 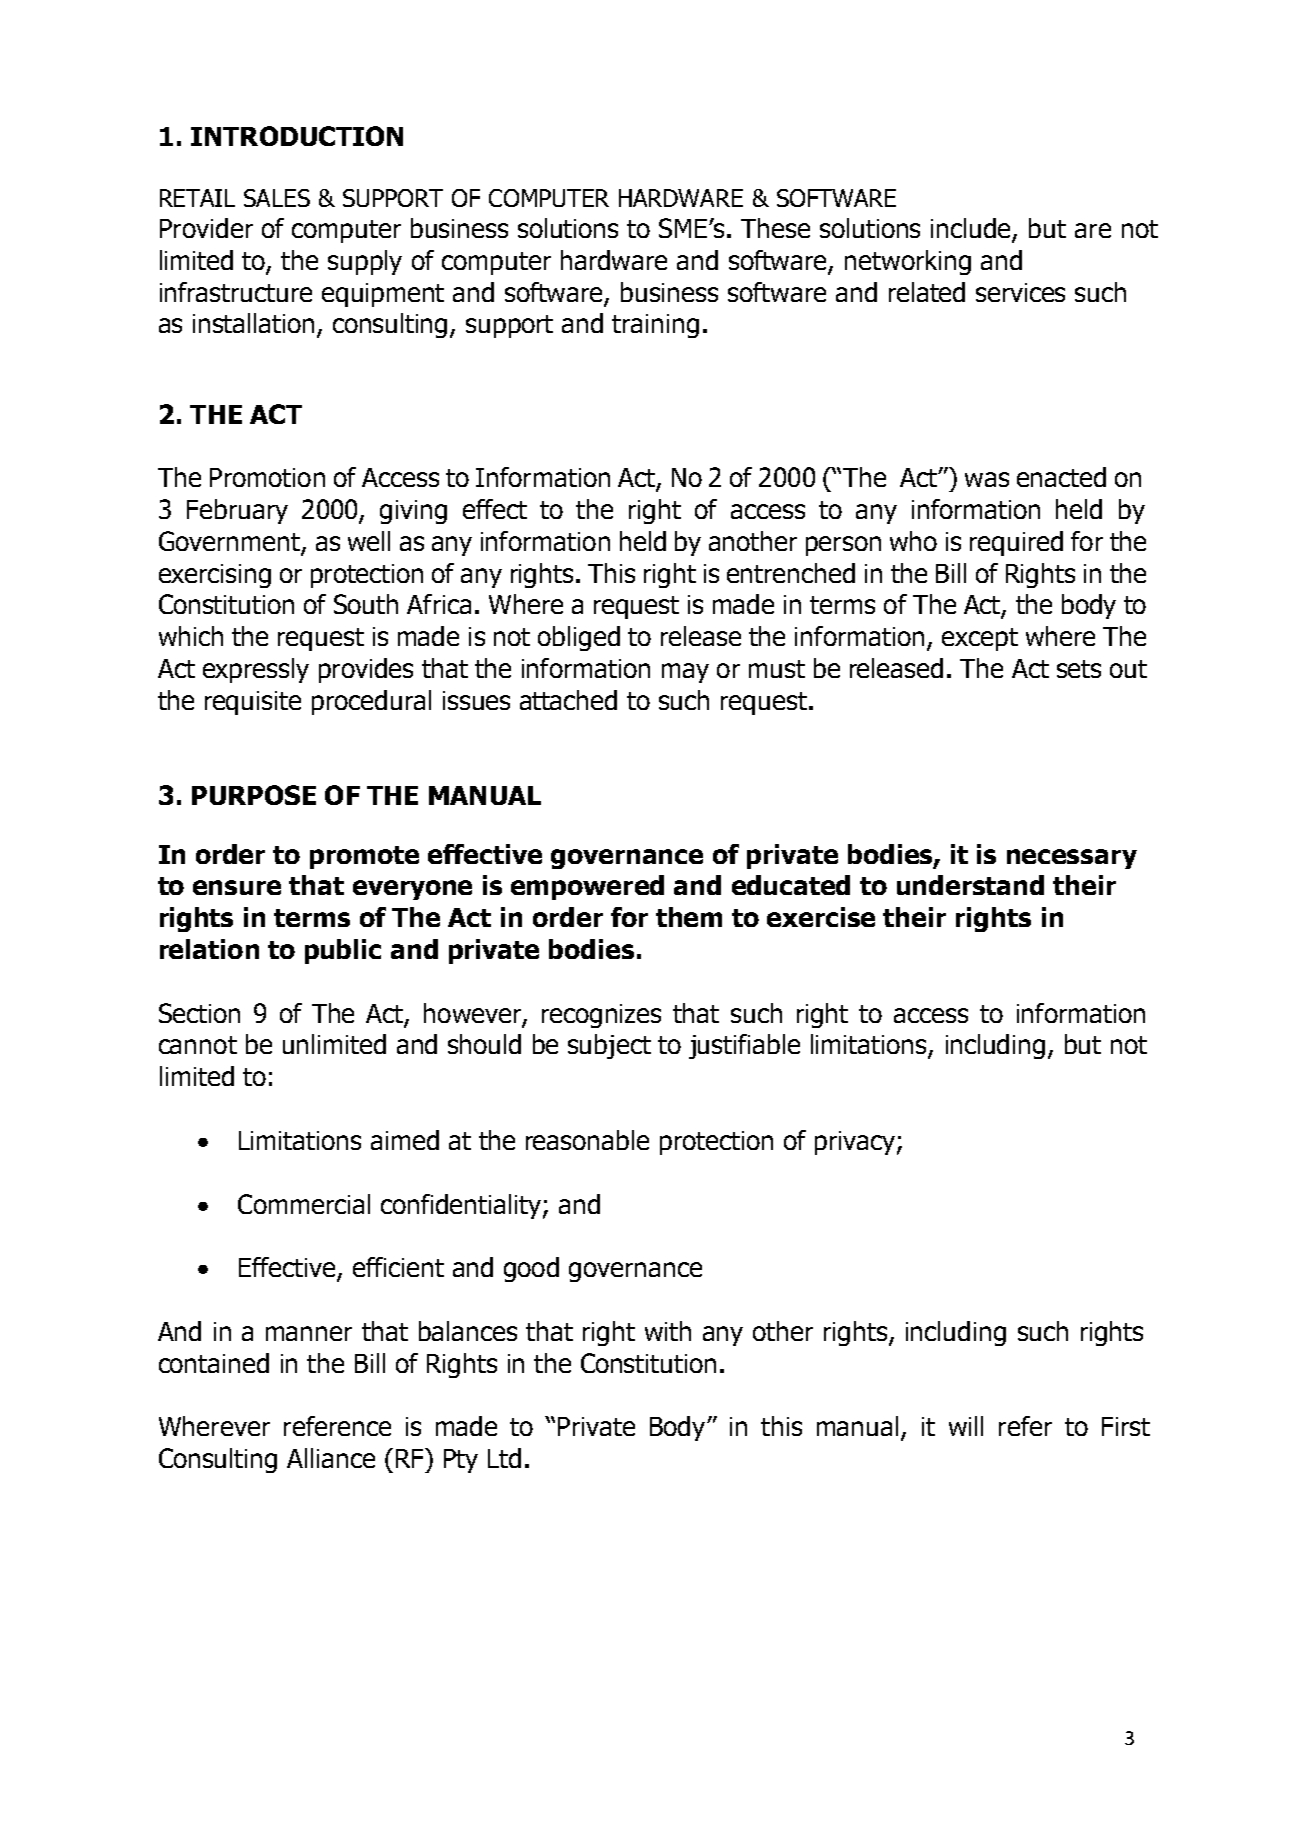 I want to click on recognizes, so click(x=601, y=1016).
